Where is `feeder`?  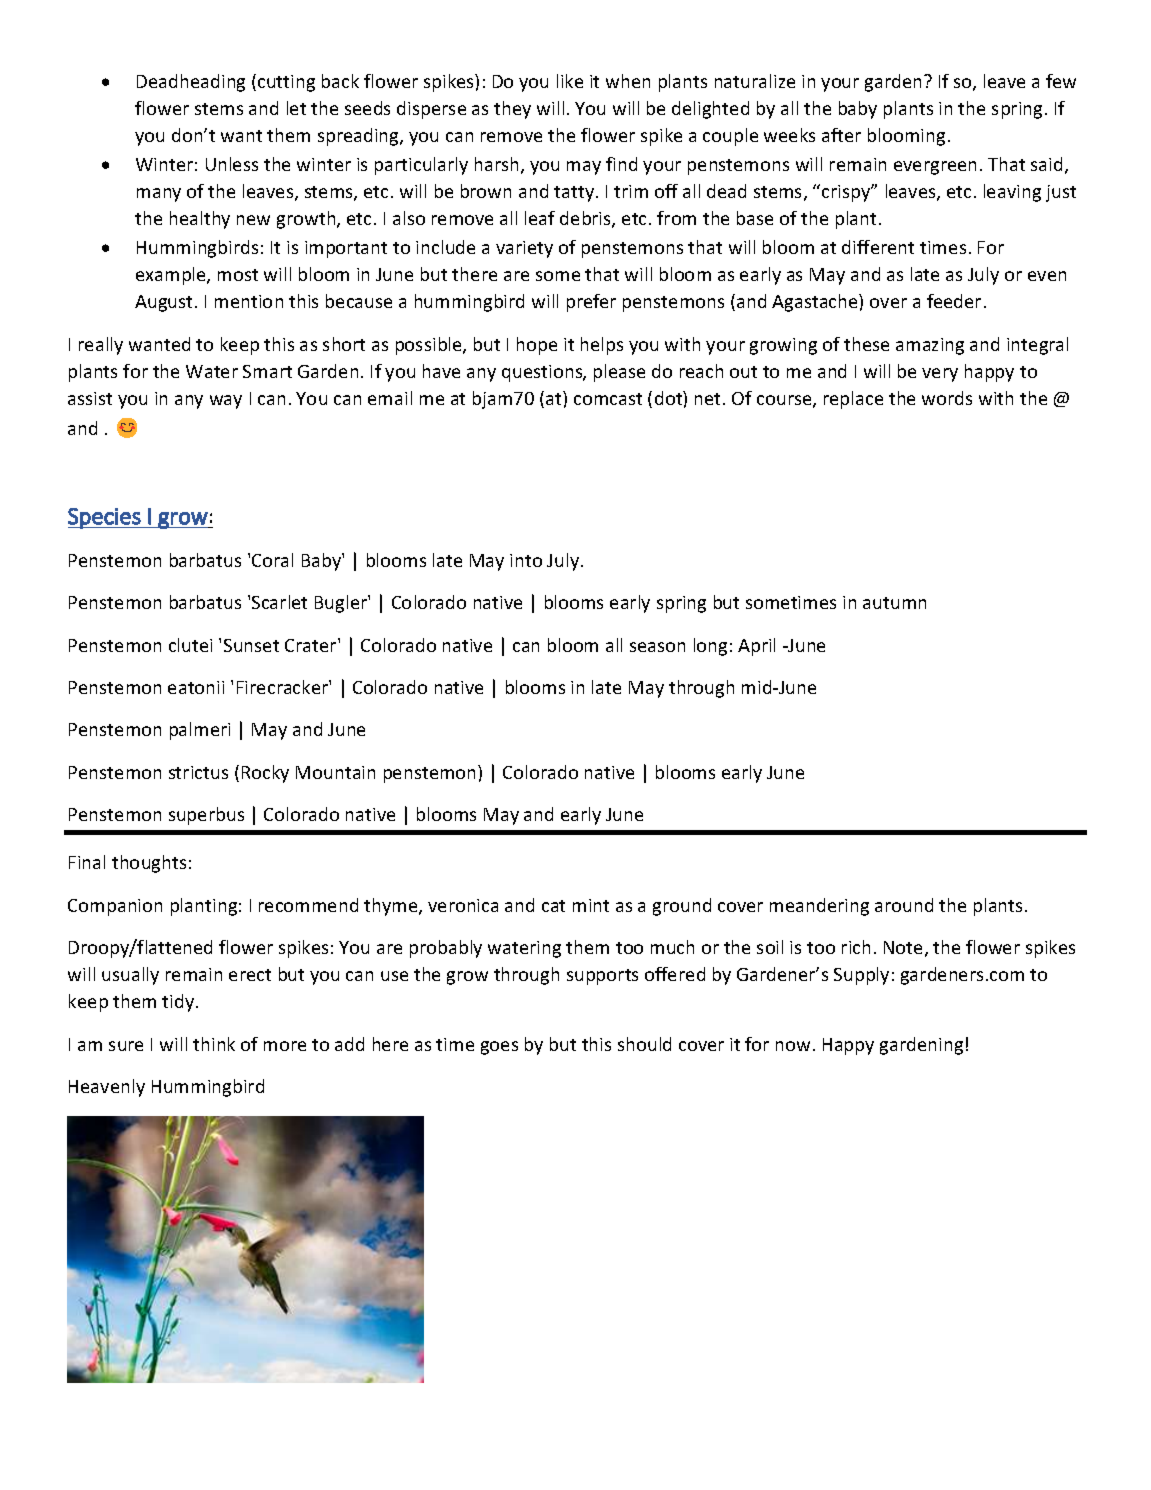
feeder is located at coordinates (954, 301).
